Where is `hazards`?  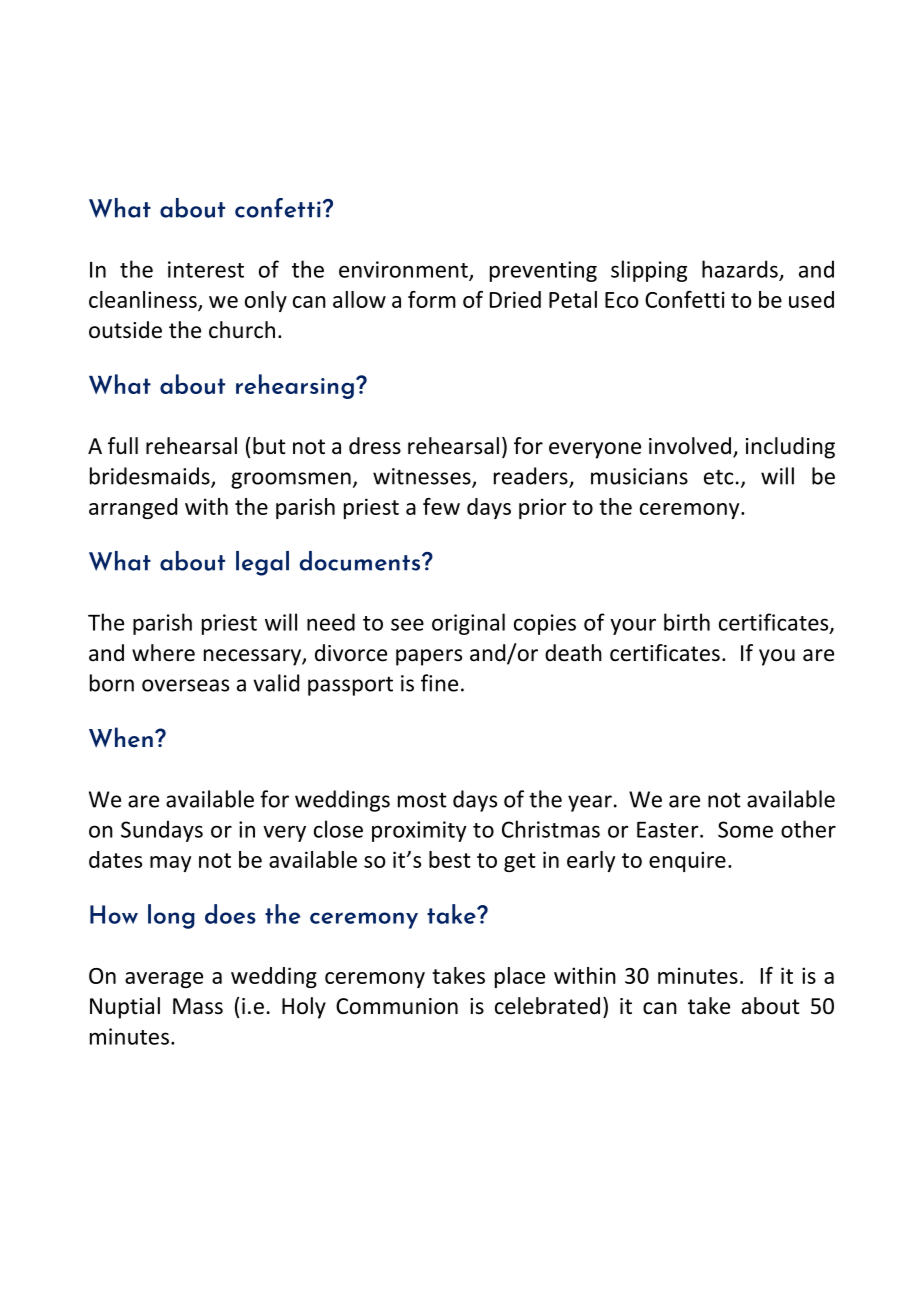 hazards is located at coordinates (740, 269).
